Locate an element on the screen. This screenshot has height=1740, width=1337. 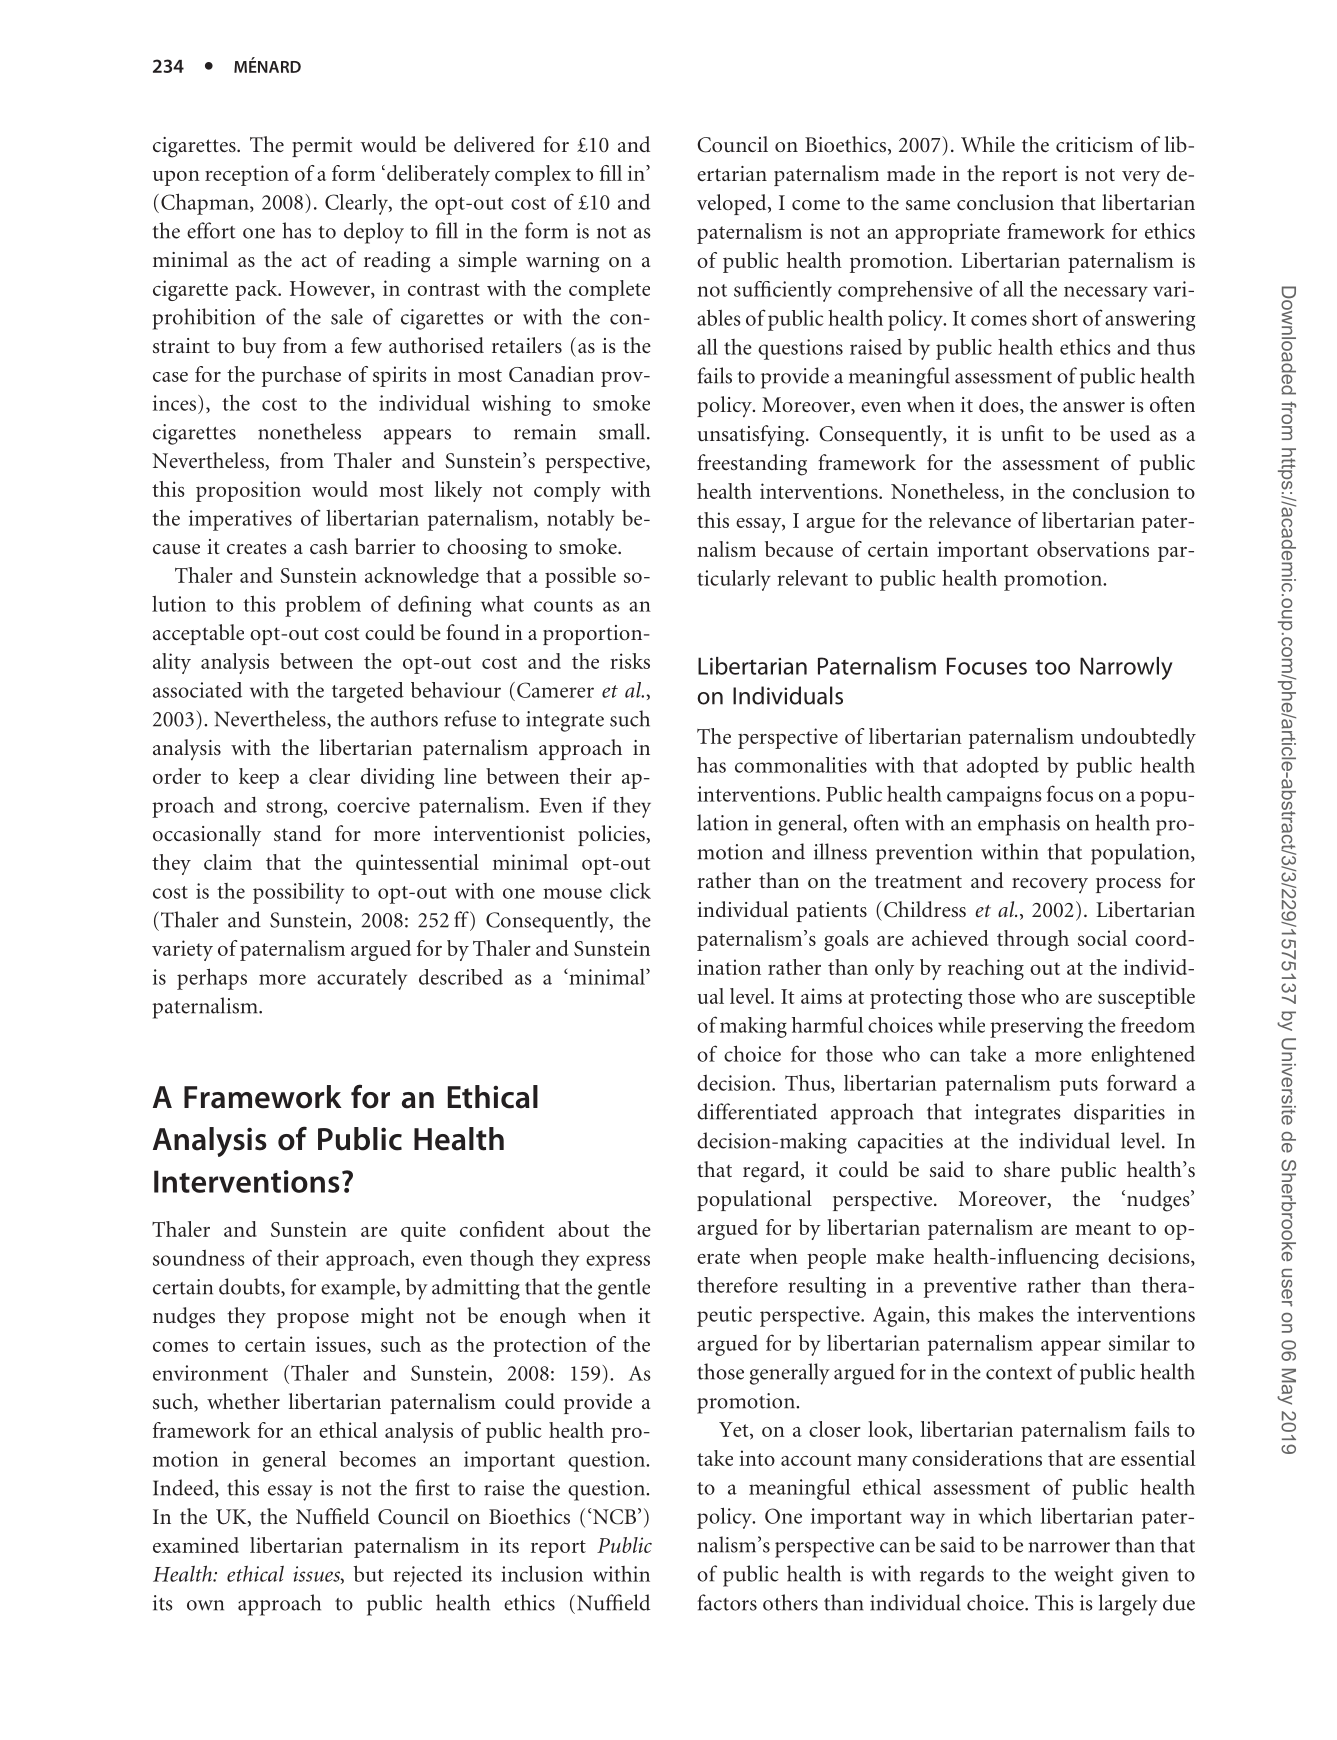
complex is located at coordinates (533, 175).
